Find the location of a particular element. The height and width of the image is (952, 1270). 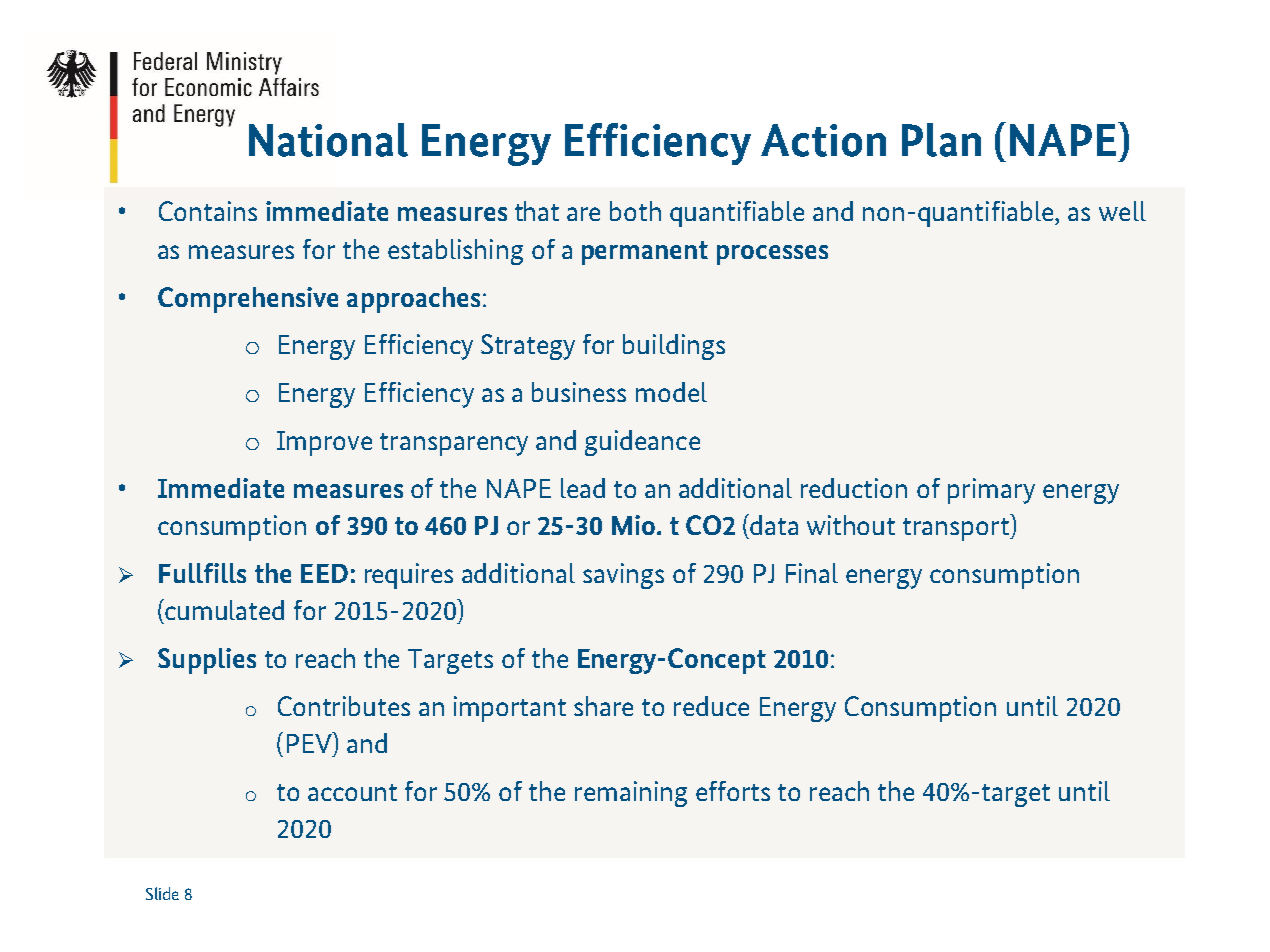

EED is located at coordinates (324, 573).
